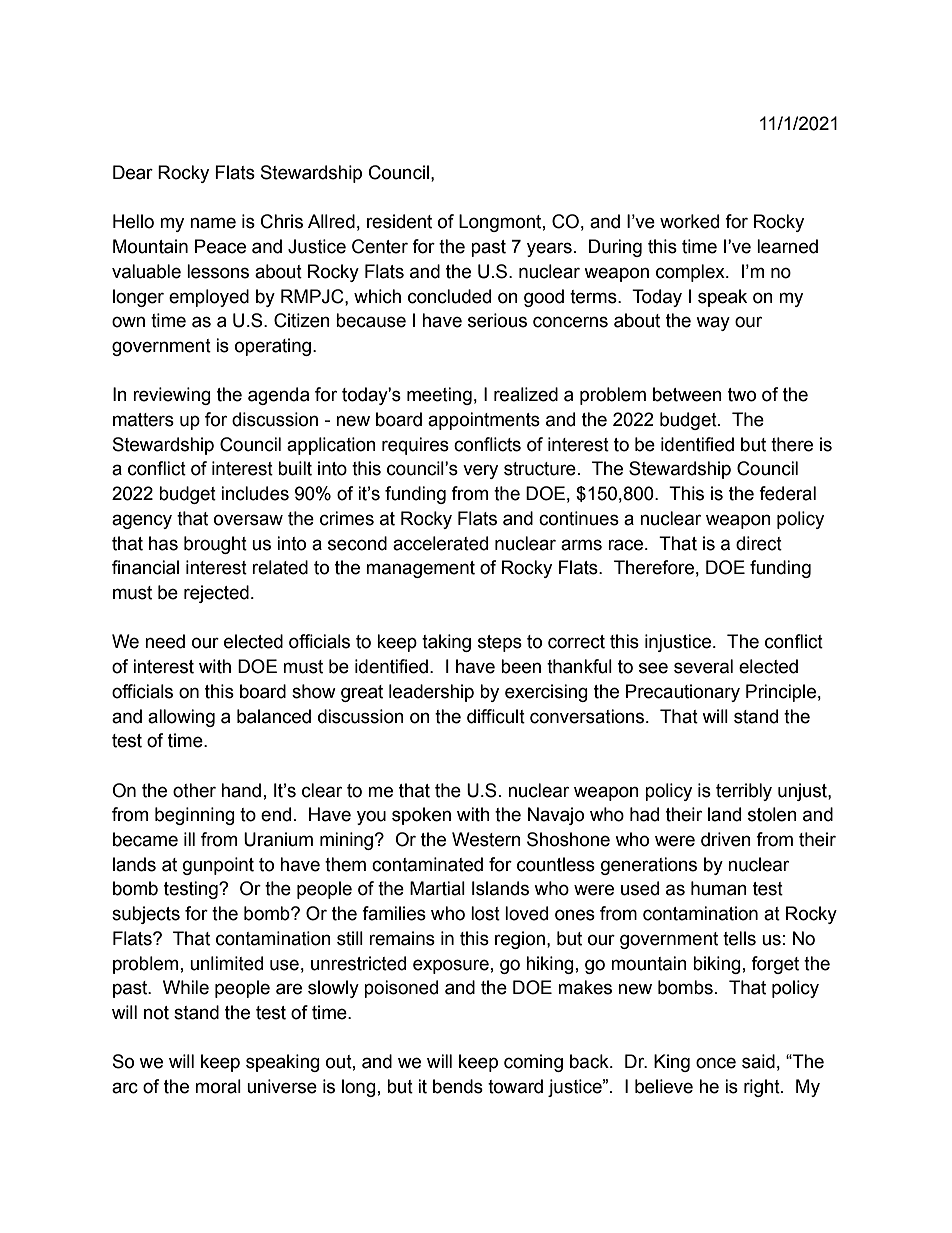  I want to click on bends, so click(458, 1086).
